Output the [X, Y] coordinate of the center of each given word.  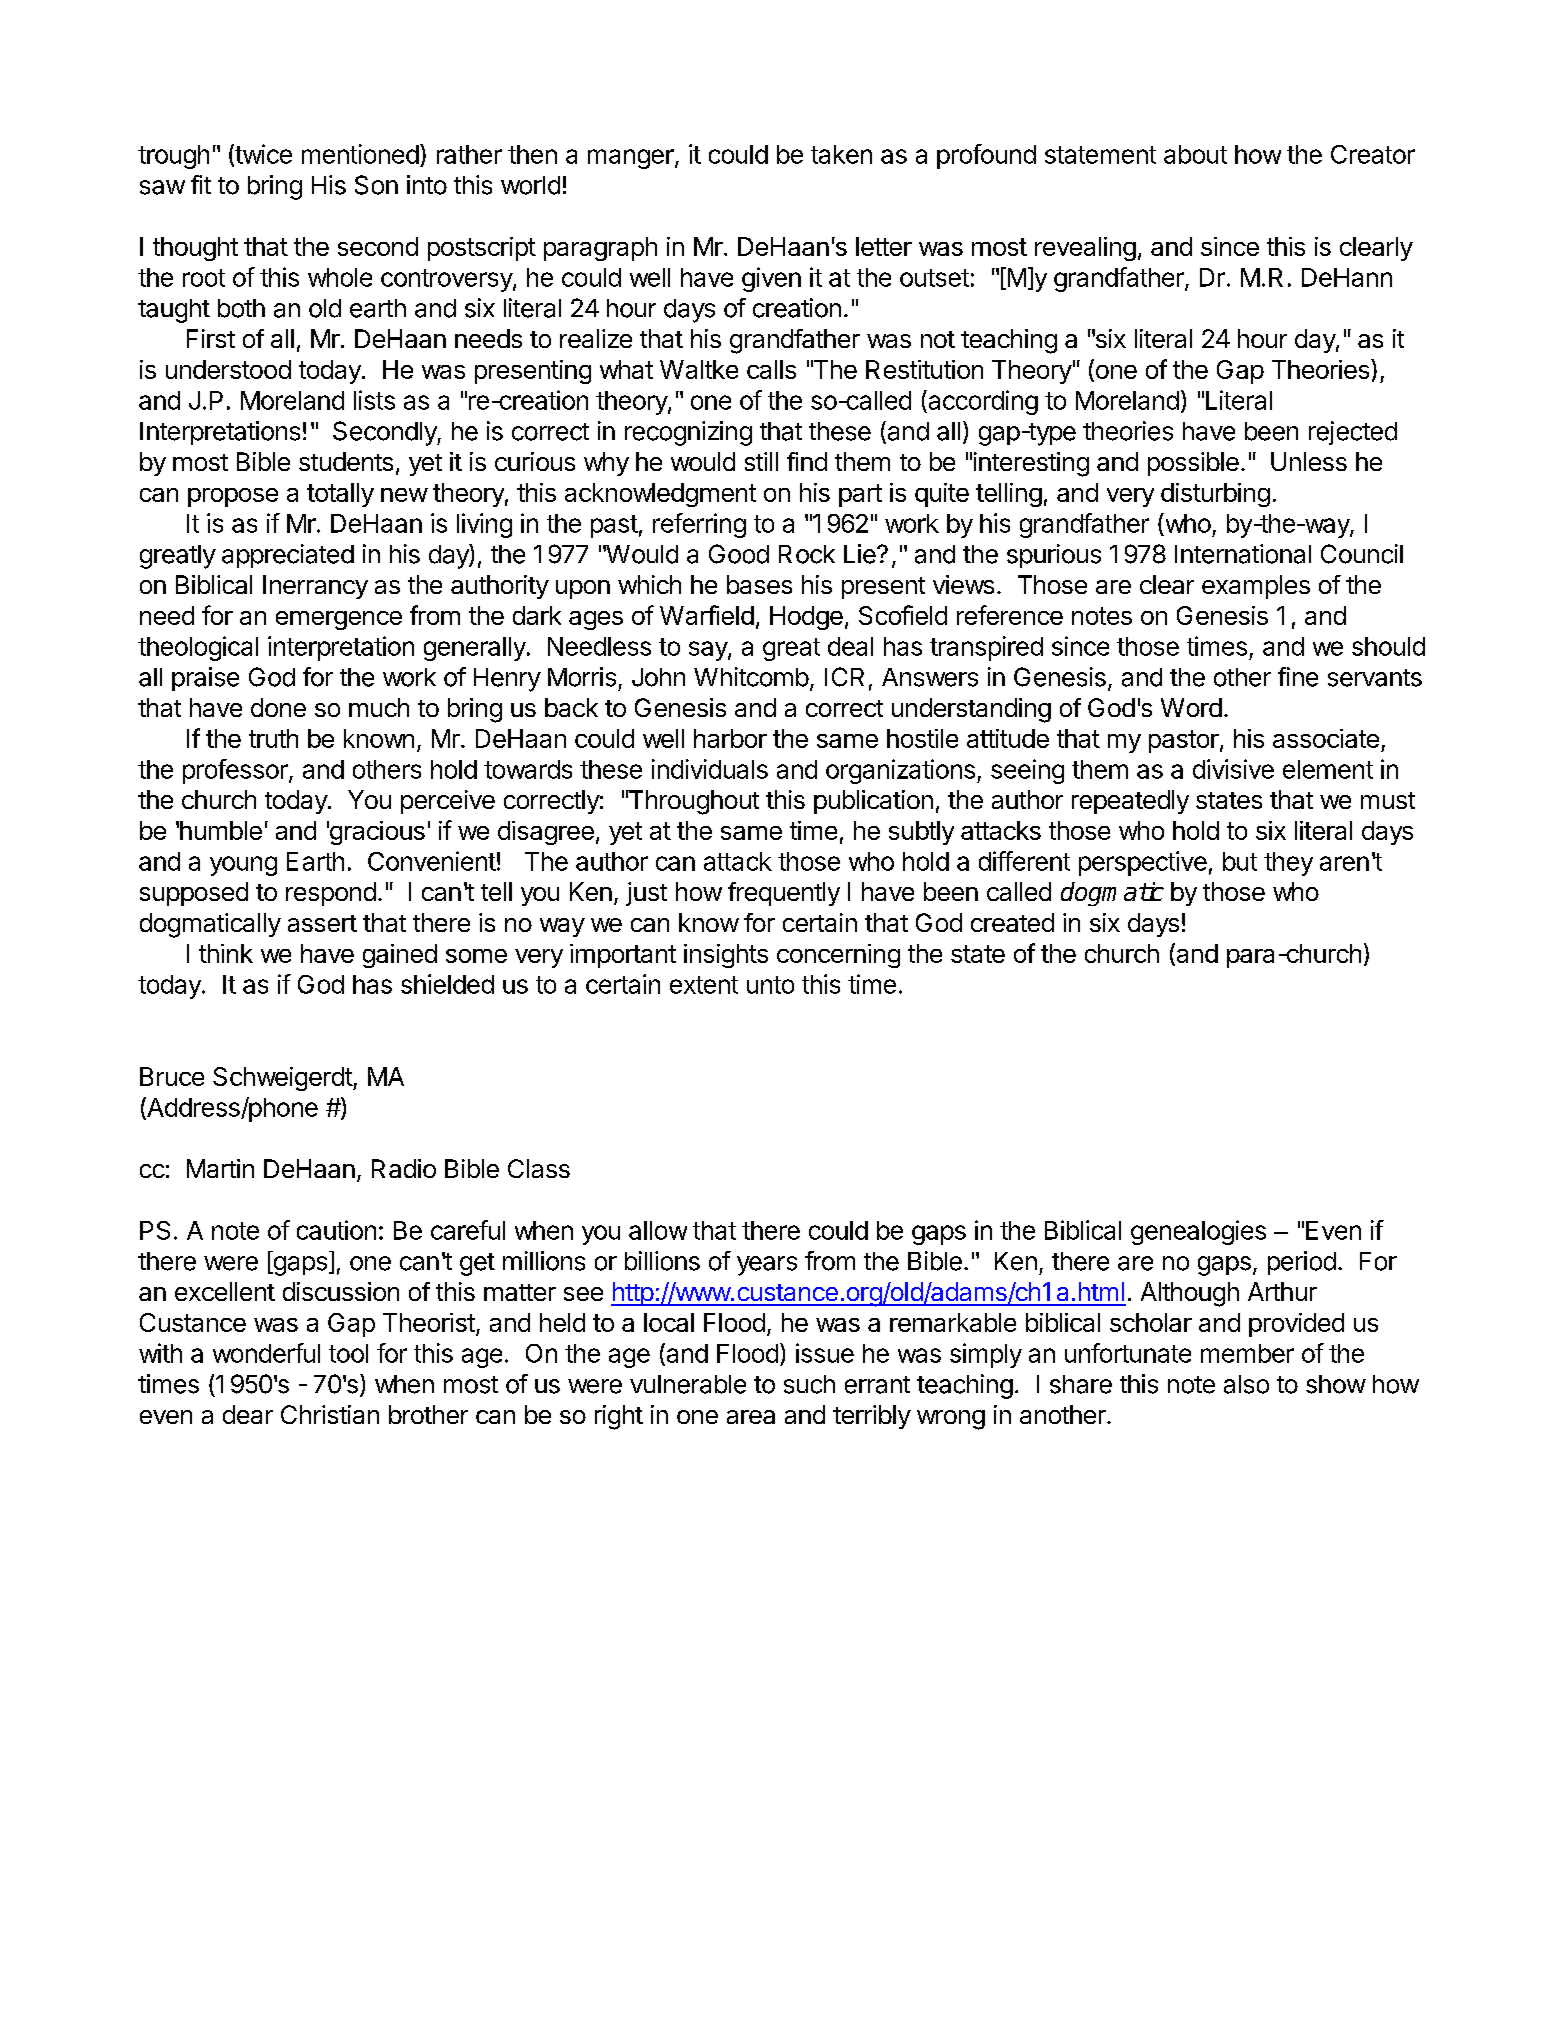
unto [770, 985]
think [226, 953]
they [1288, 864]
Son [376, 185]
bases [759, 584]
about [1195, 154]
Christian [330, 1414]
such [809, 1384]
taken [841, 154]
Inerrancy [315, 587]
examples [1256, 587]
